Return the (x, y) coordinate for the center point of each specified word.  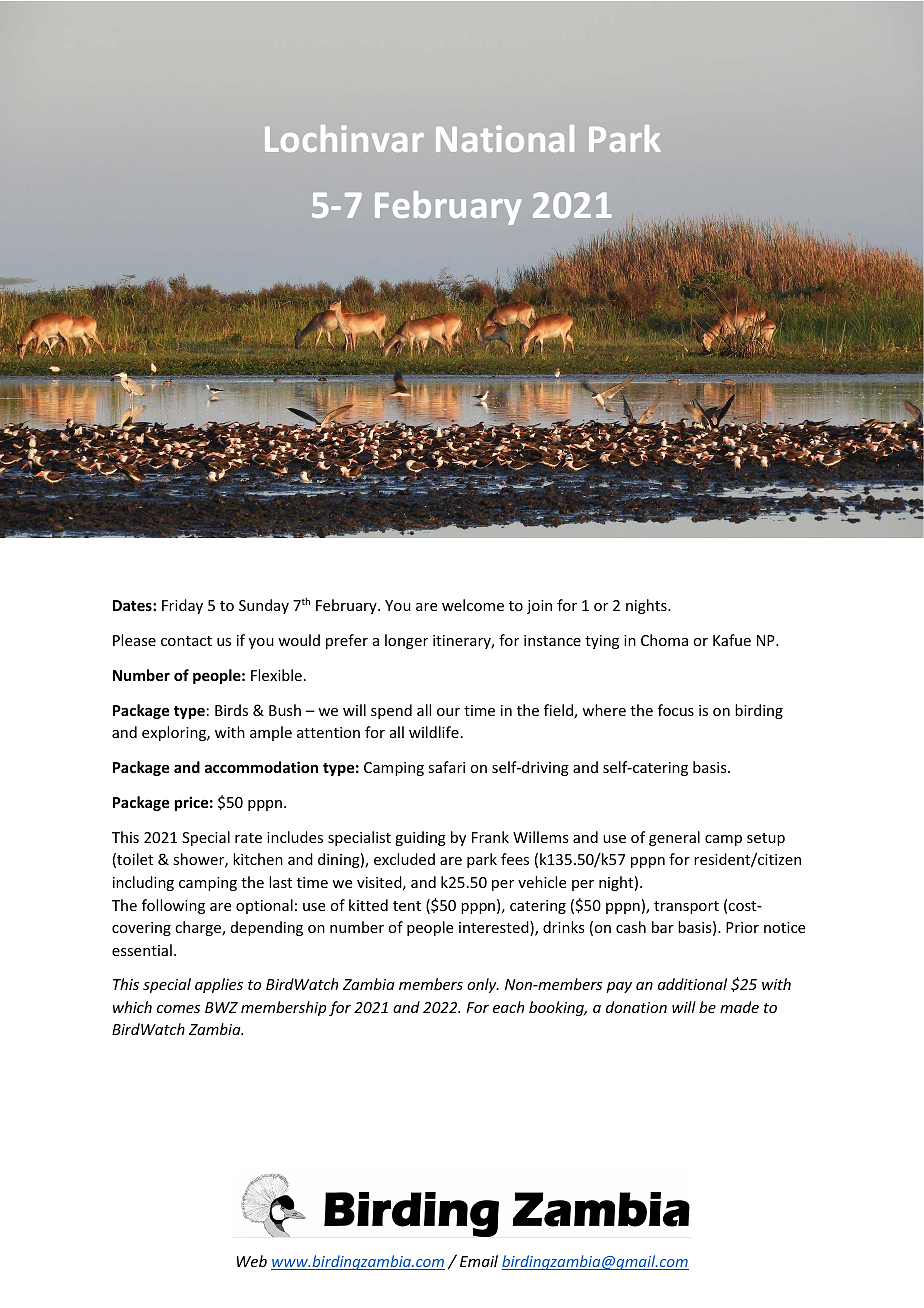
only (483, 985)
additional (692, 984)
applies (219, 985)
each (508, 1007)
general (674, 838)
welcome (473, 605)
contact (186, 641)
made (739, 1007)
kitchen (258, 859)
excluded (404, 859)
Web (252, 1261)
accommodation (261, 767)
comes (178, 1009)
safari (446, 767)
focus (676, 710)
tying (602, 642)
